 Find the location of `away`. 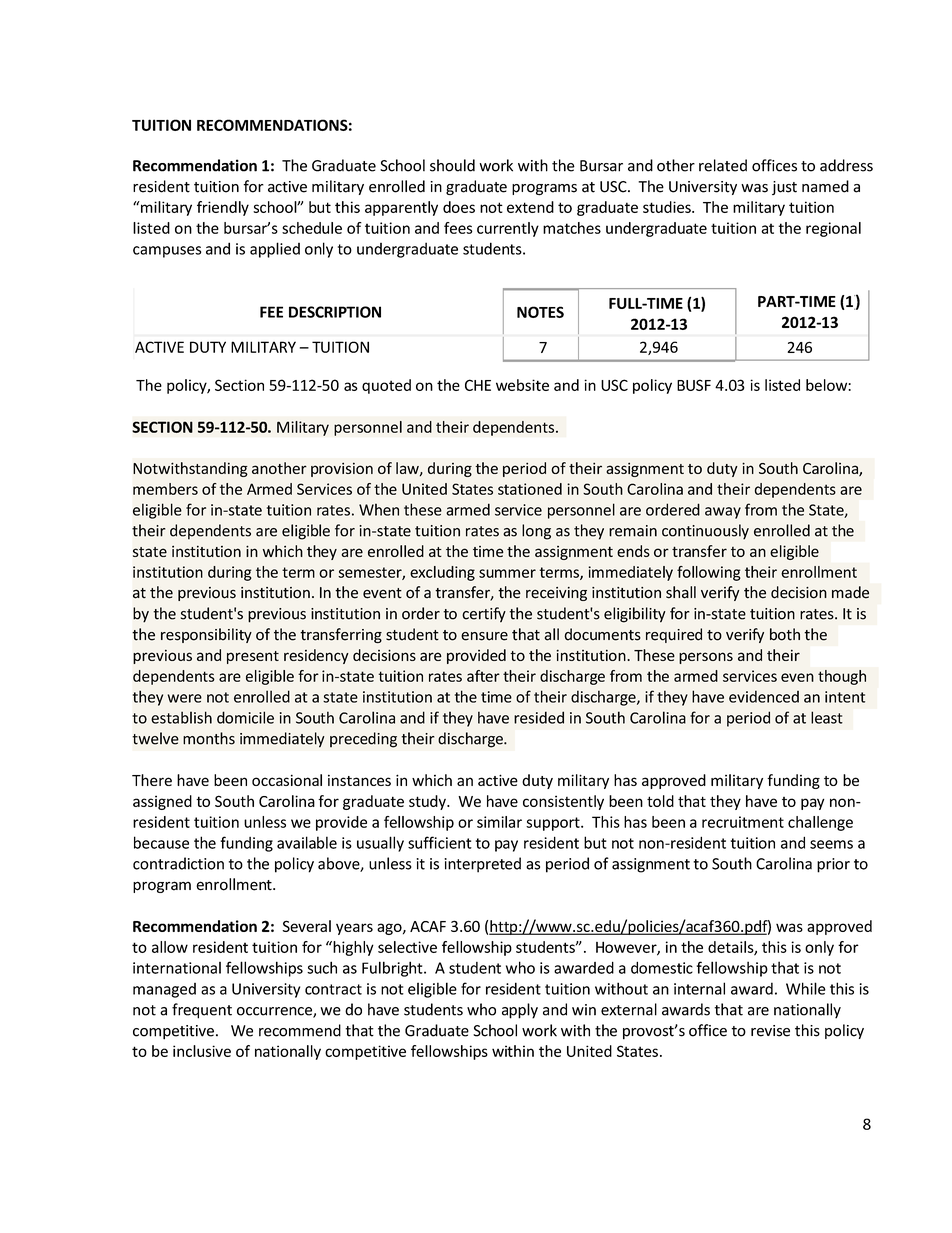

away is located at coordinates (723, 513).
